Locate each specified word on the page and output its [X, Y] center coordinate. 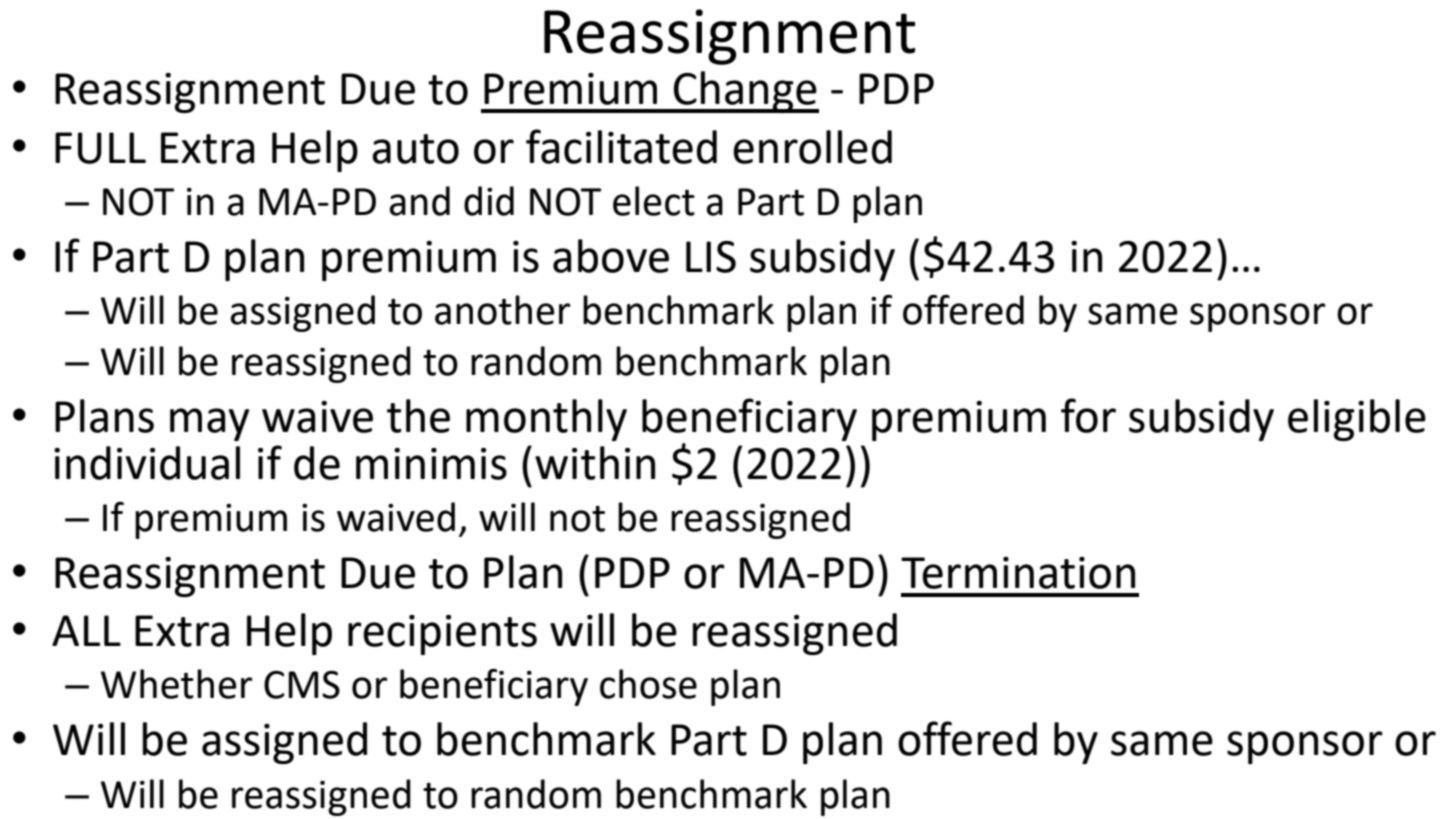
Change [745, 92]
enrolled [812, 147]
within [595, 463]
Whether [176, 684]
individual [147, 463]
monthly [546, 420]
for [1088, 415]
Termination [1018, 573]
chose [648, 684]
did [489, 201]
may [209, 424]
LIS [711, 257]
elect [654, 201]
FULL [100, 148]
